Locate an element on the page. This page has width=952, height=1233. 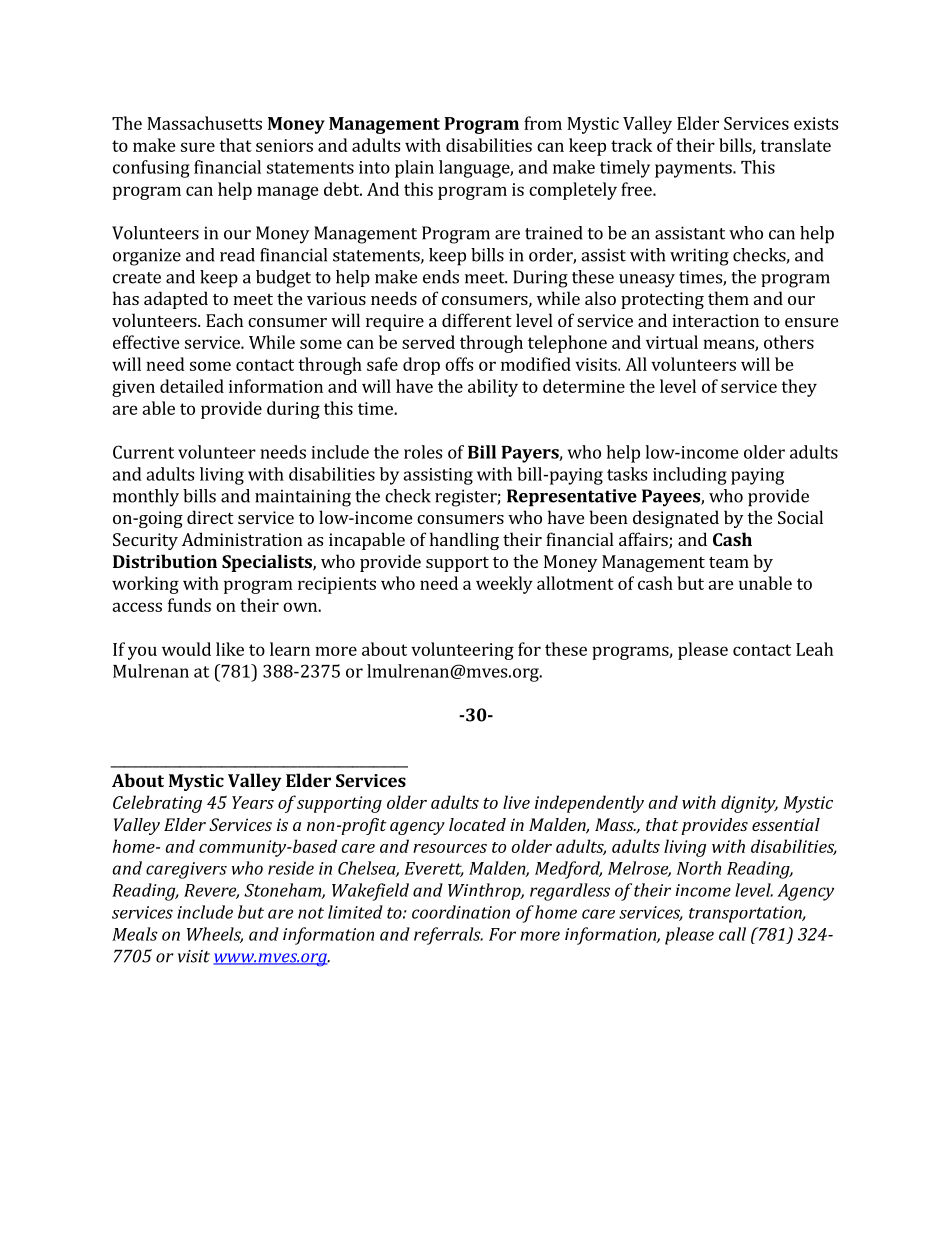
payments is located at coordinates (694, 170).
